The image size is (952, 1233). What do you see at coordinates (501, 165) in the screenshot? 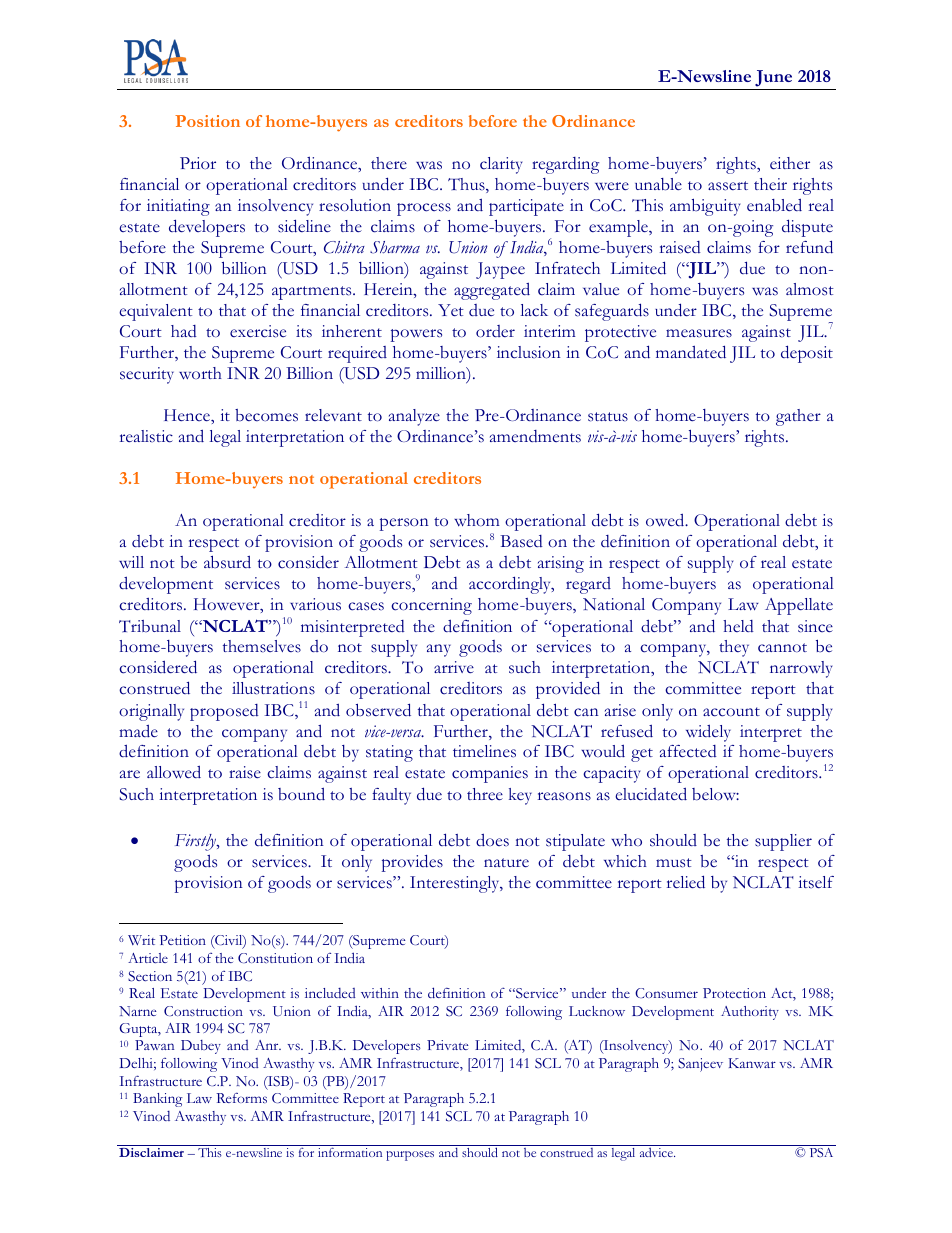
I see `clarity` at bounding box center [501, 165].
